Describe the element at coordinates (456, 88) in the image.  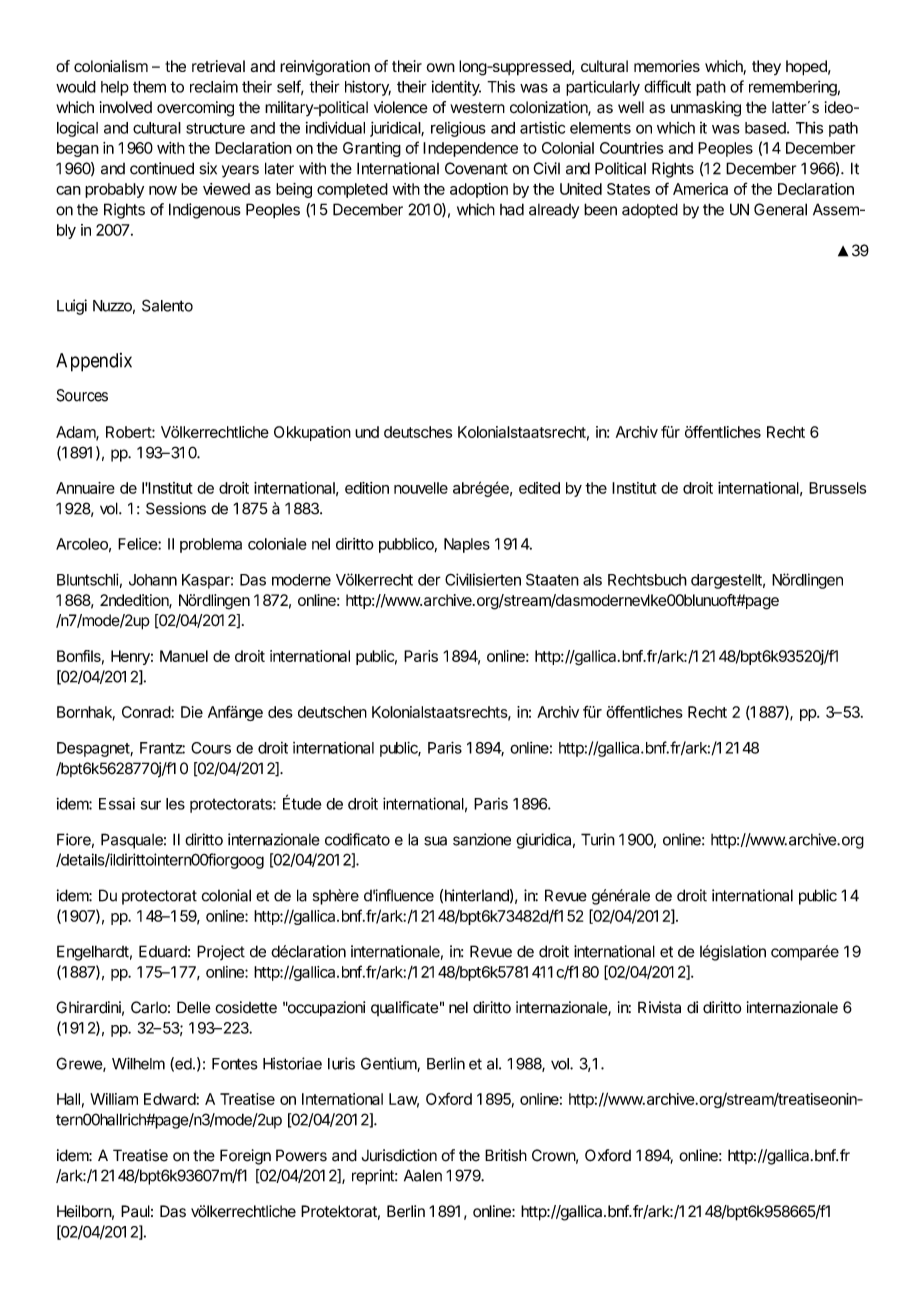
I see `identity` at that location.
